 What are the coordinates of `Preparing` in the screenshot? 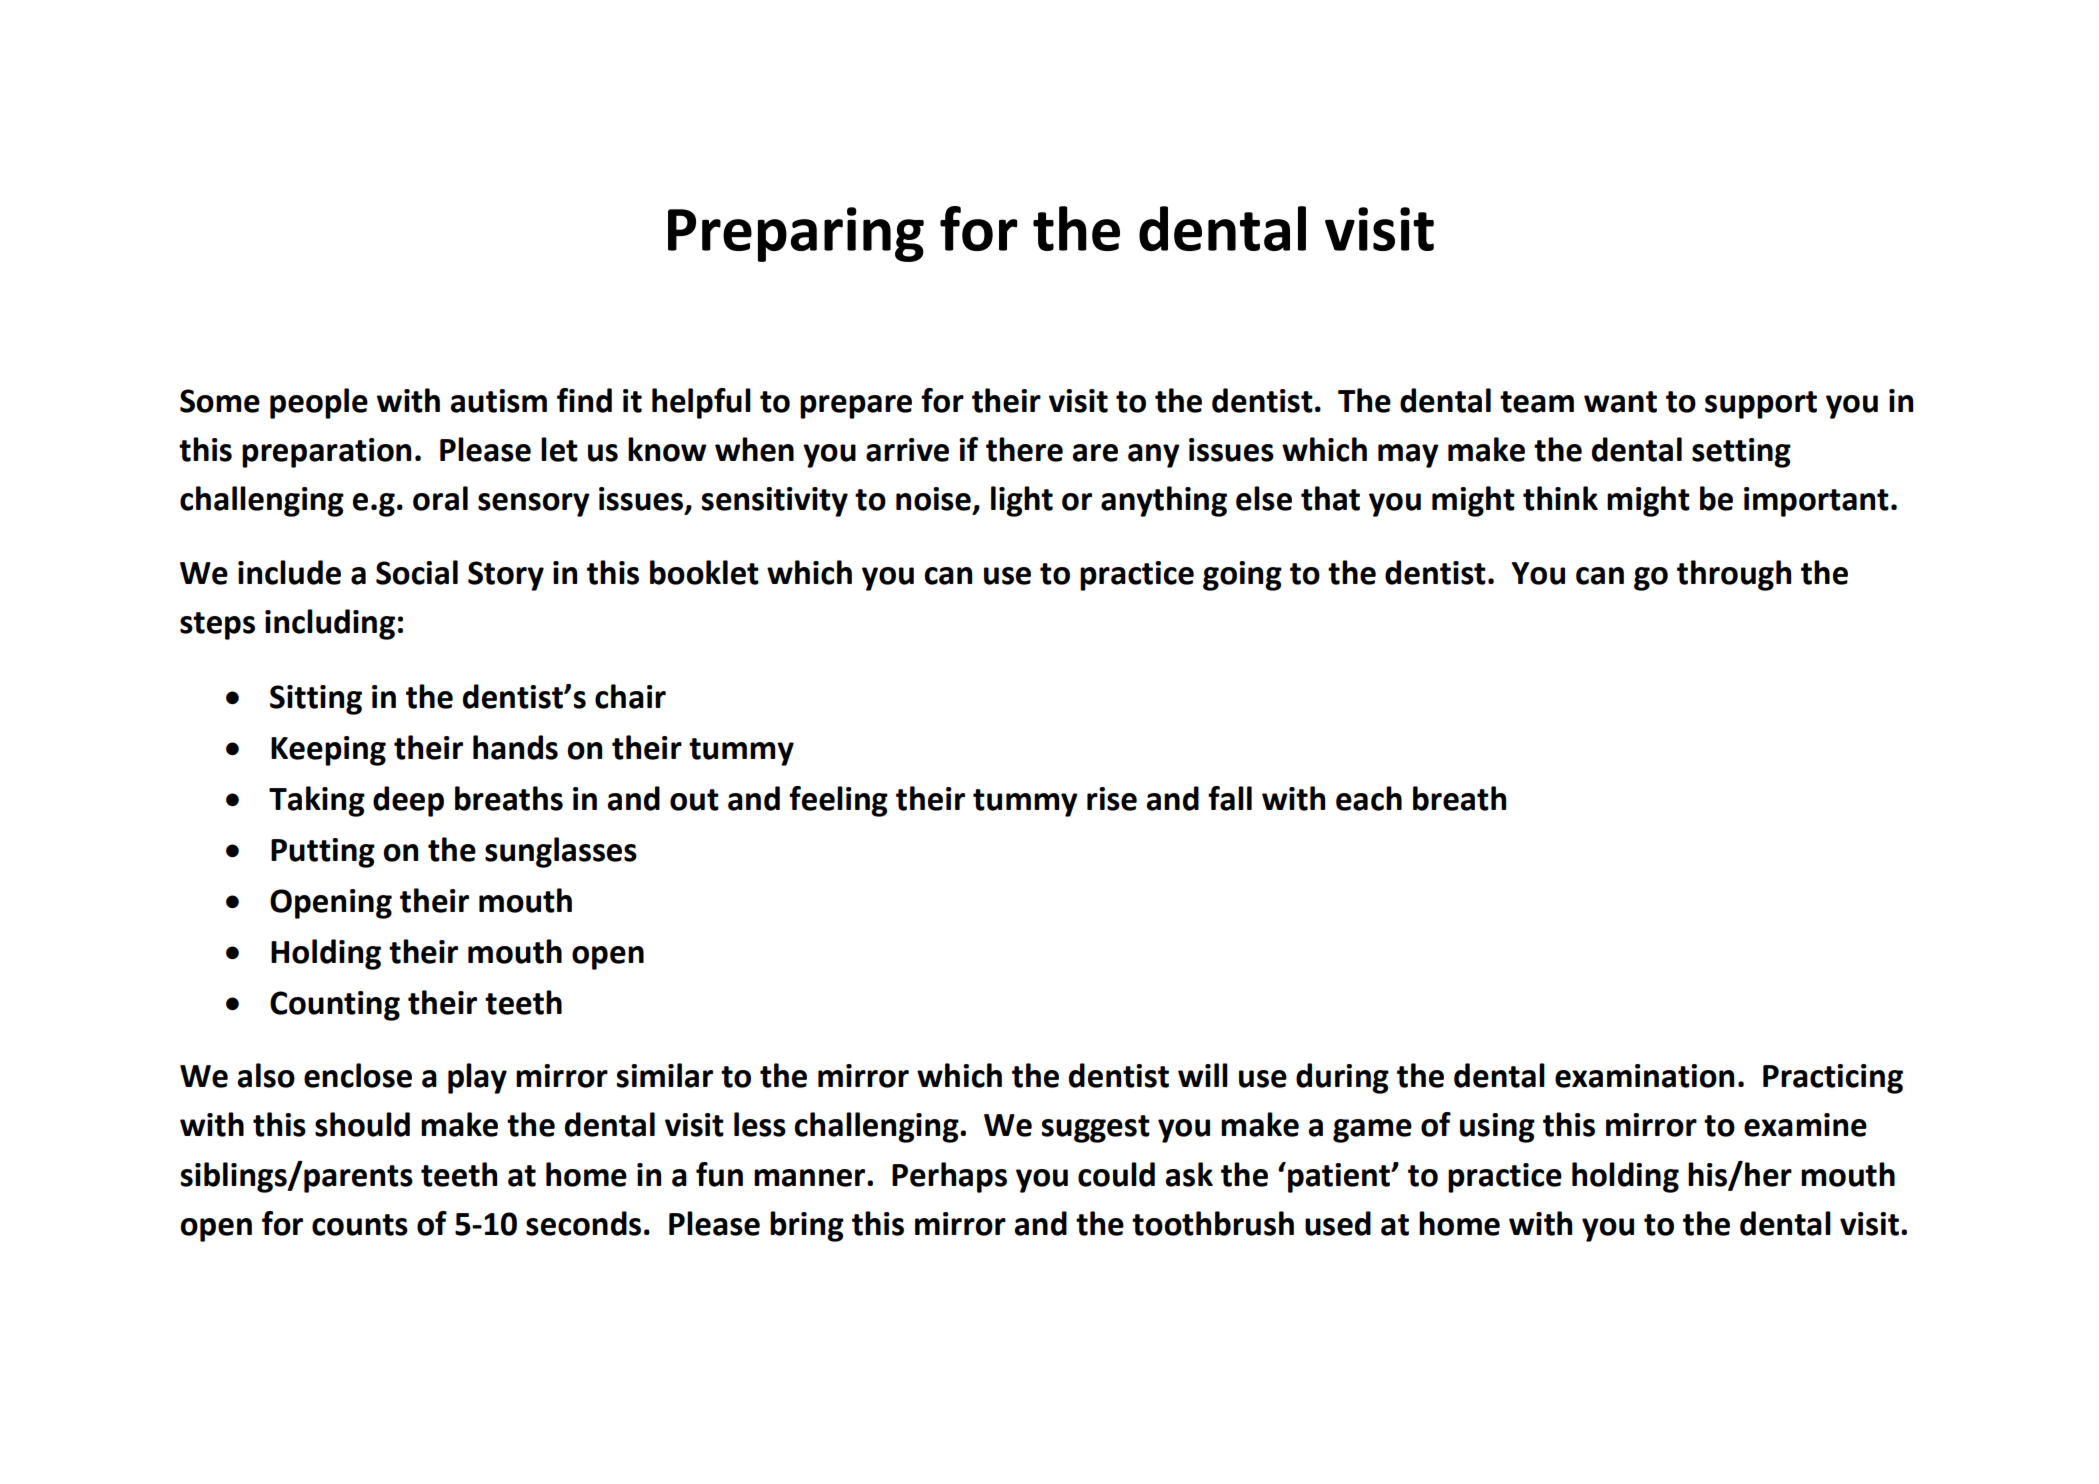 It's located at (796, 234).
